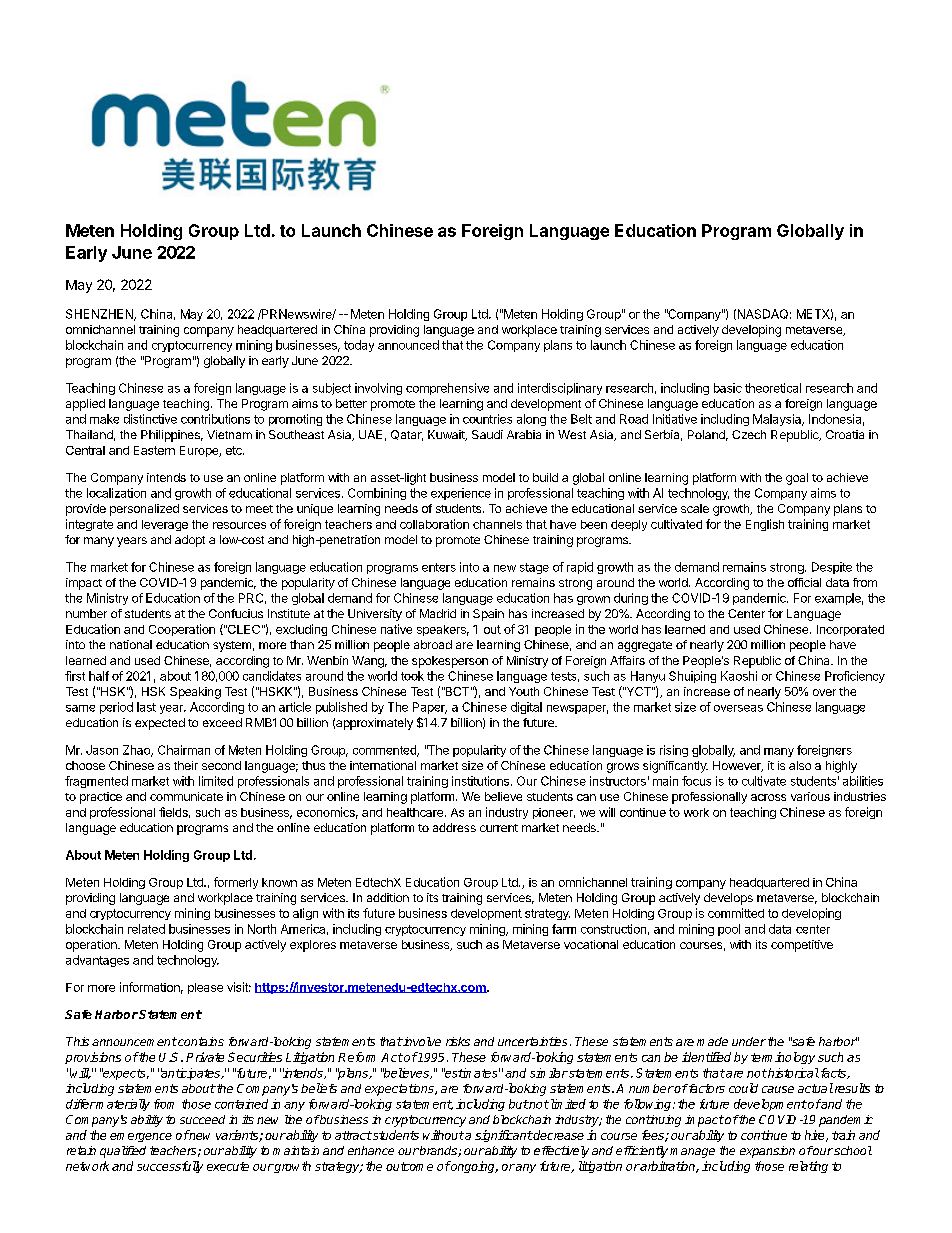 This screenshot has width=952, height=1233. I want to click on expansion, so click(767, 1152).
